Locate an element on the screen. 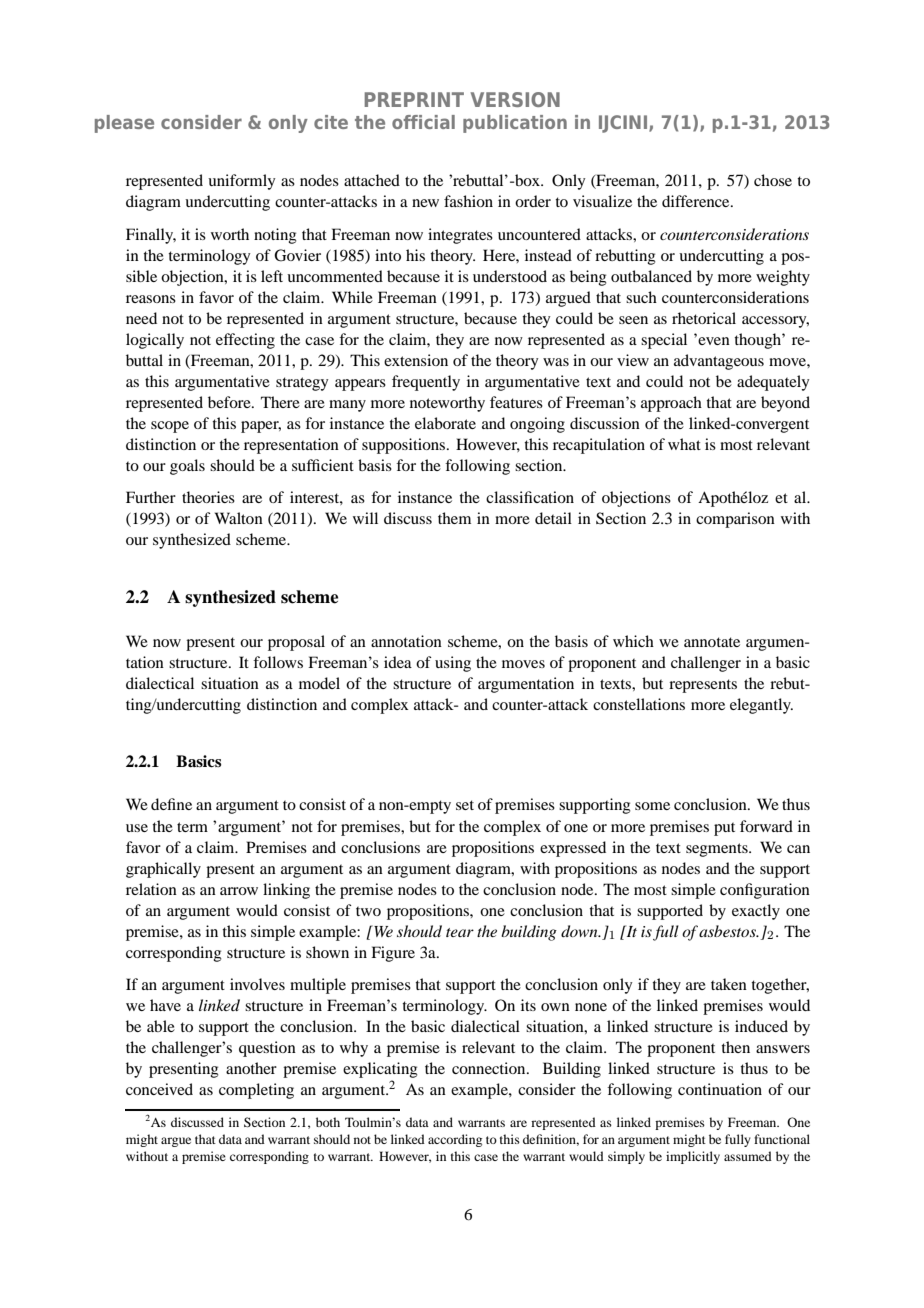  continuation is located at coordinates (720, 1089).
